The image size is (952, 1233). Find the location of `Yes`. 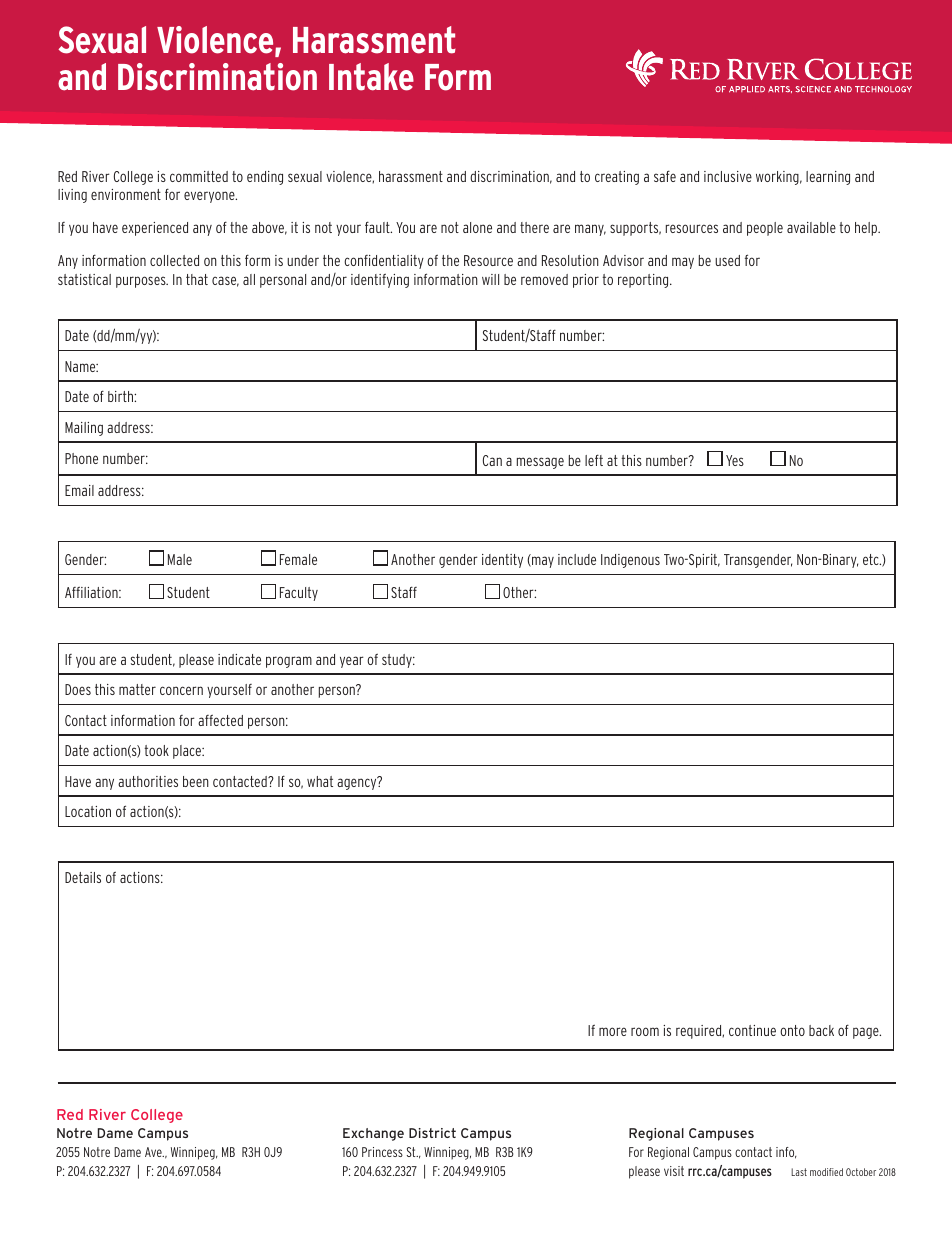

Yes is located at coordinates (735, 460).
